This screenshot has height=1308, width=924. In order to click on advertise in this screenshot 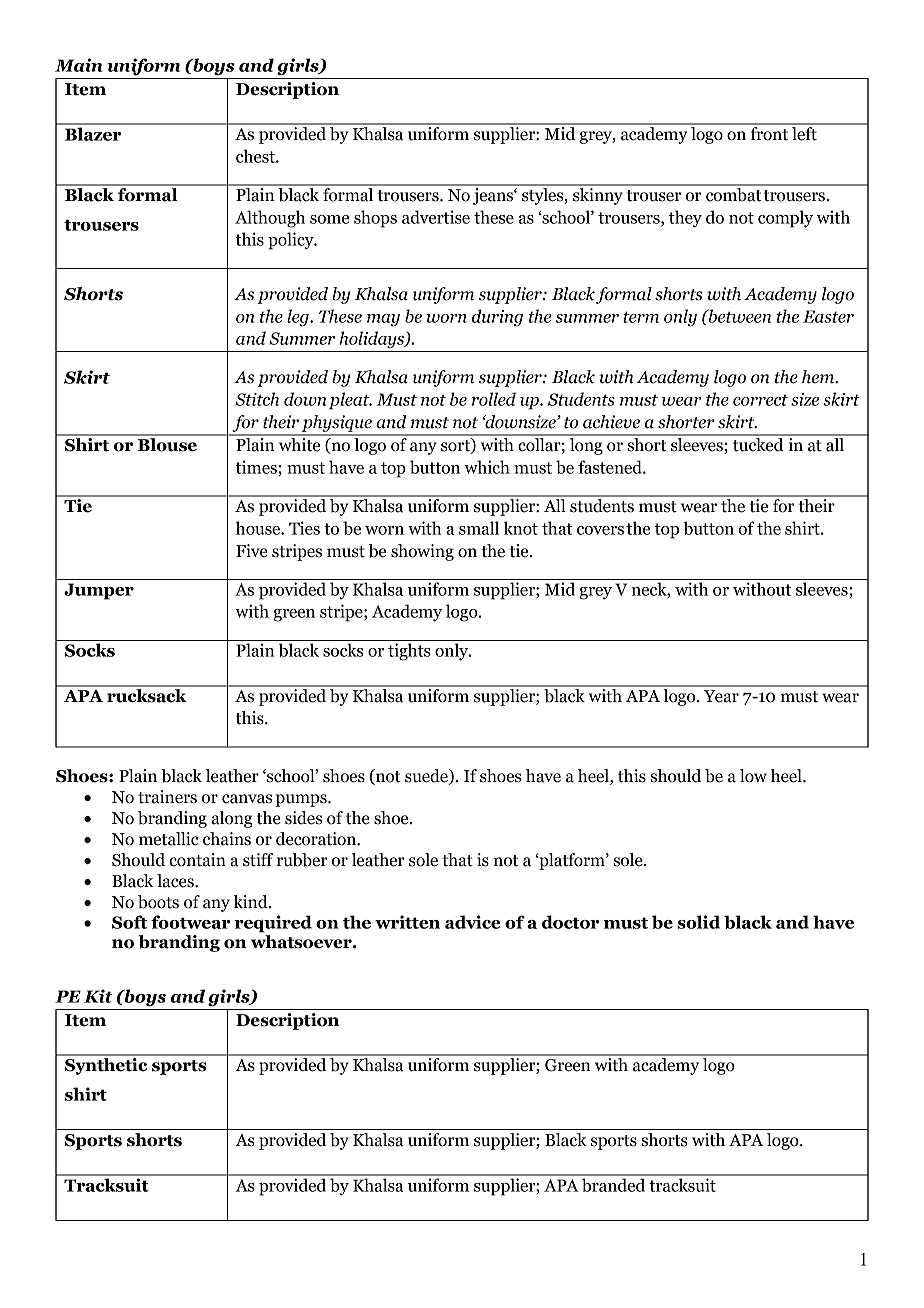, I will do `click(436, 217)`.
